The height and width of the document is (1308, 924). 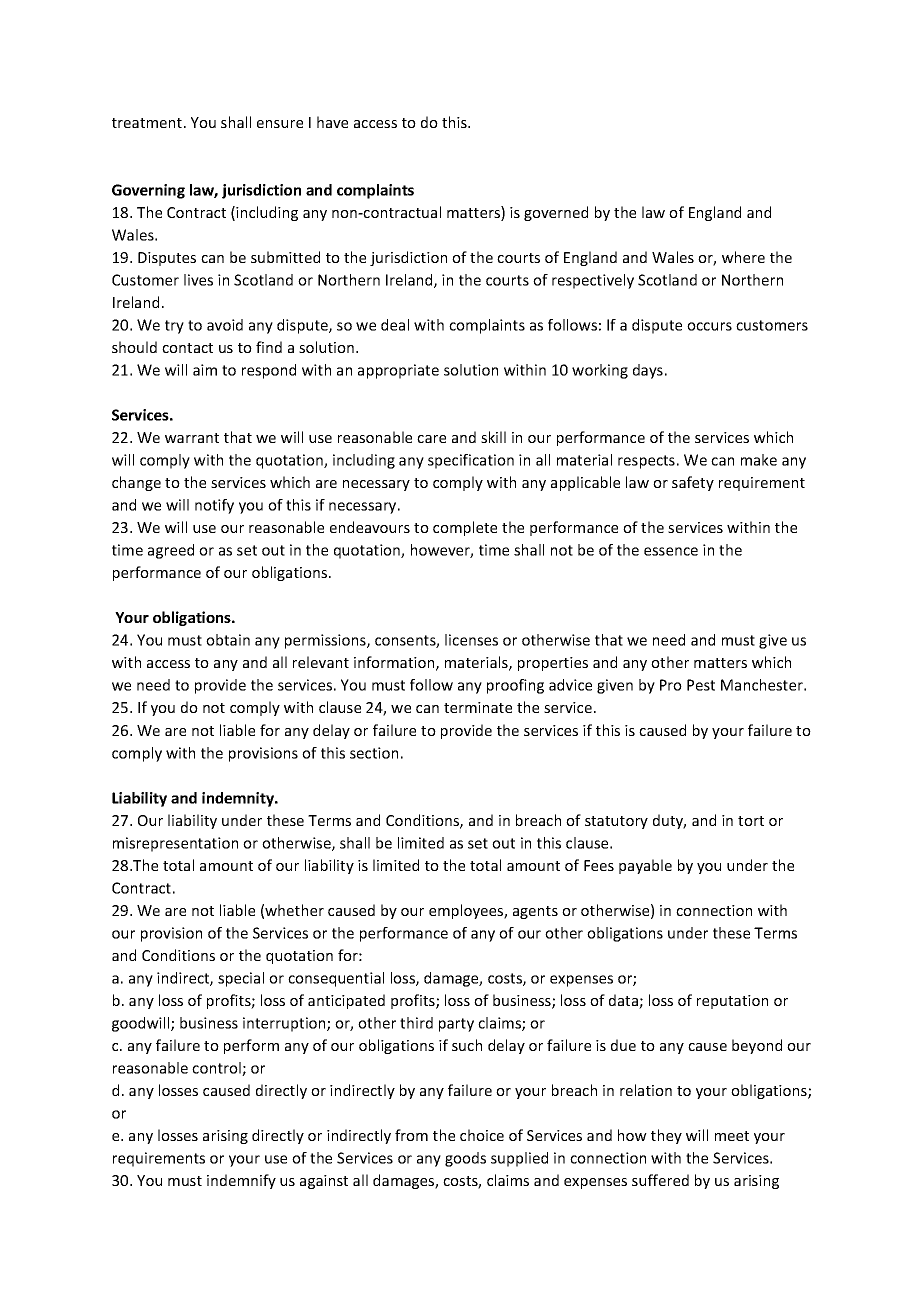 I want to click on indemnify, so click(x=241, y=1181).
